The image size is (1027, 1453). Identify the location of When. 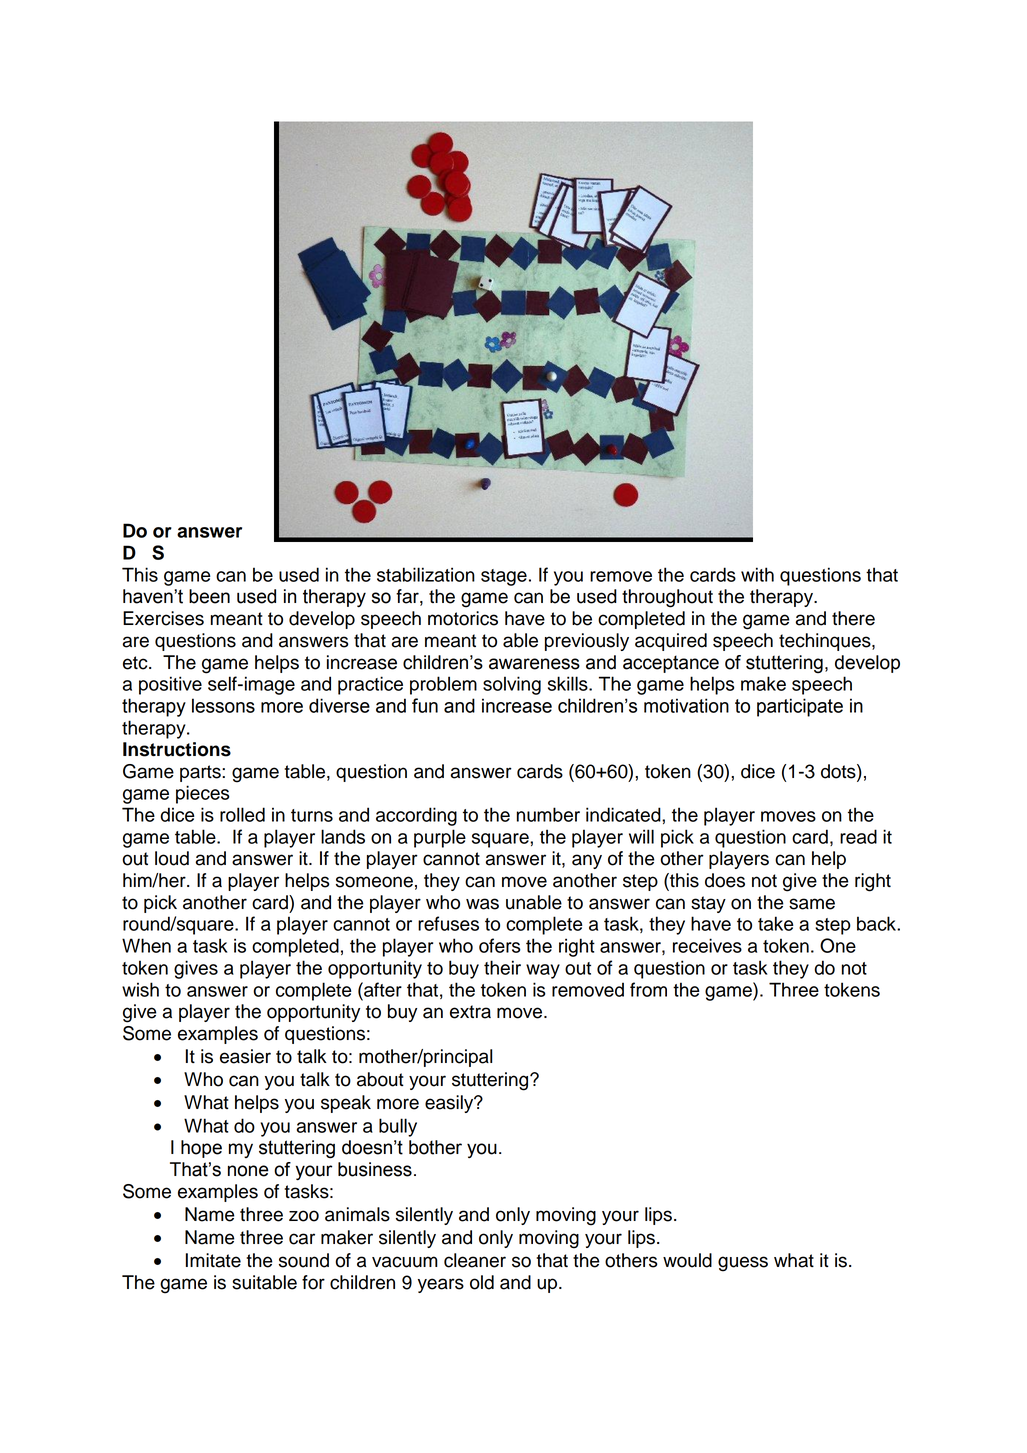
(146, 945).
